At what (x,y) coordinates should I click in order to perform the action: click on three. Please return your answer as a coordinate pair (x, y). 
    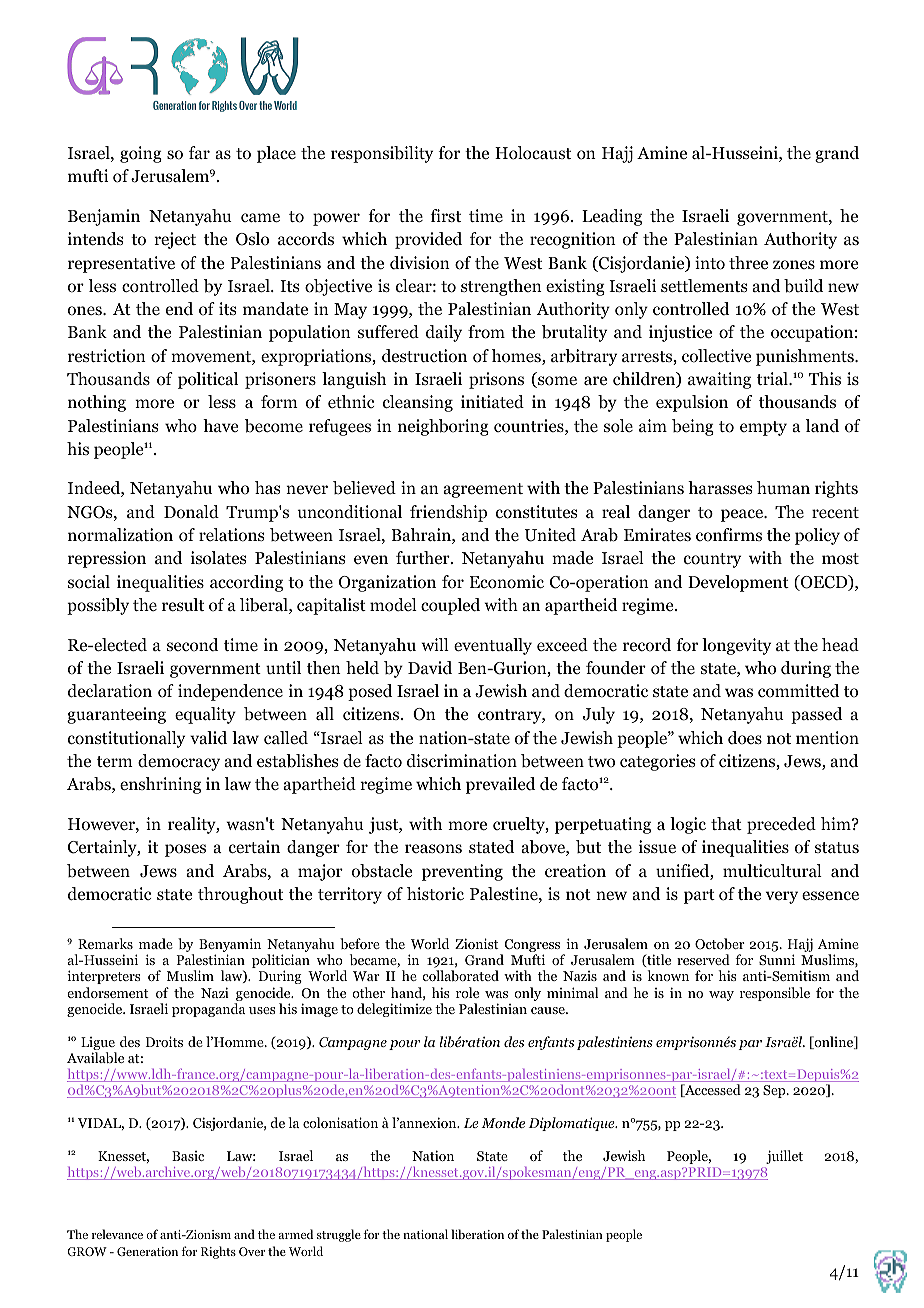
    Looking at the image, I should click on (748, 262).
